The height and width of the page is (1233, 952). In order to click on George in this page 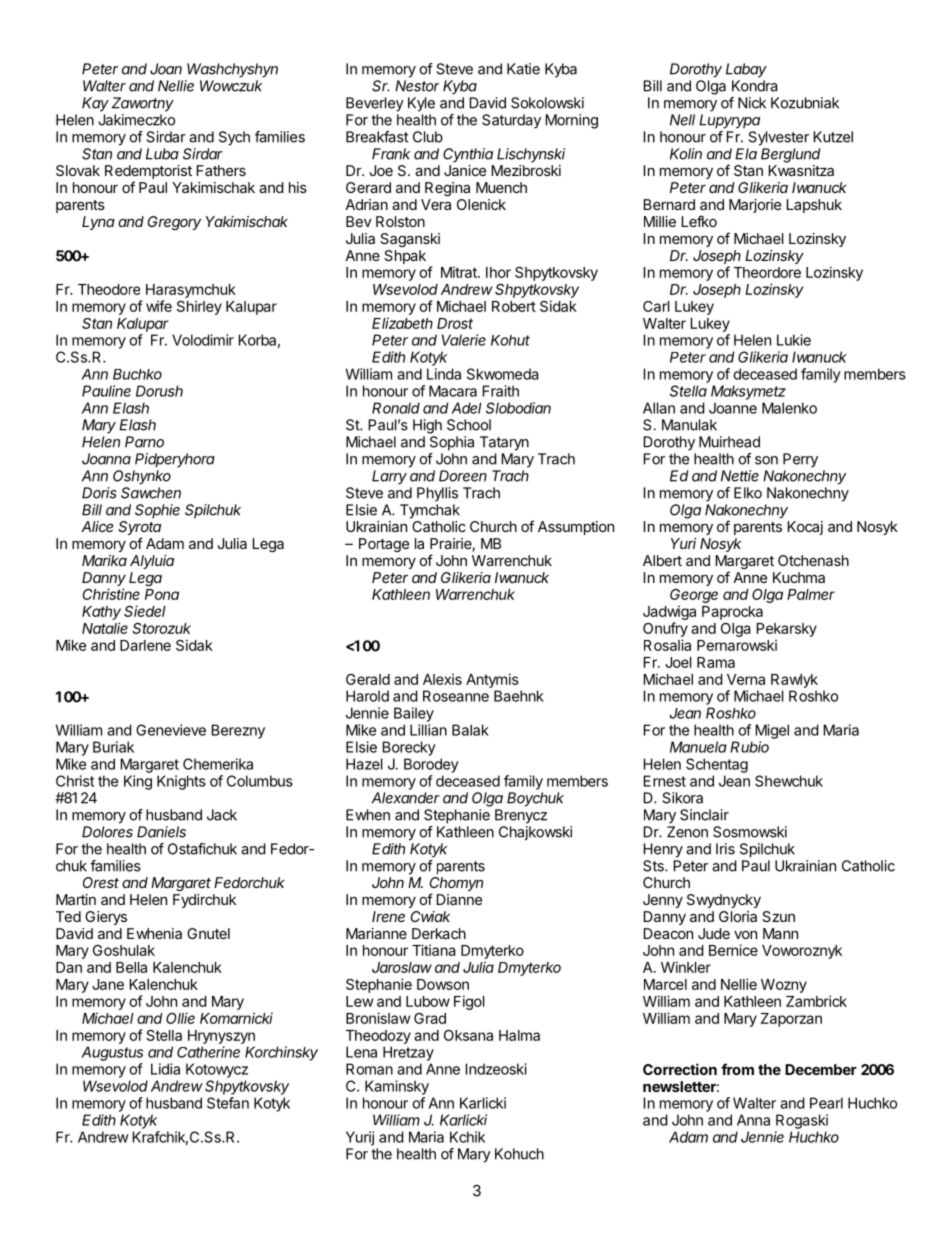, I will do `click(694, 597)`.
